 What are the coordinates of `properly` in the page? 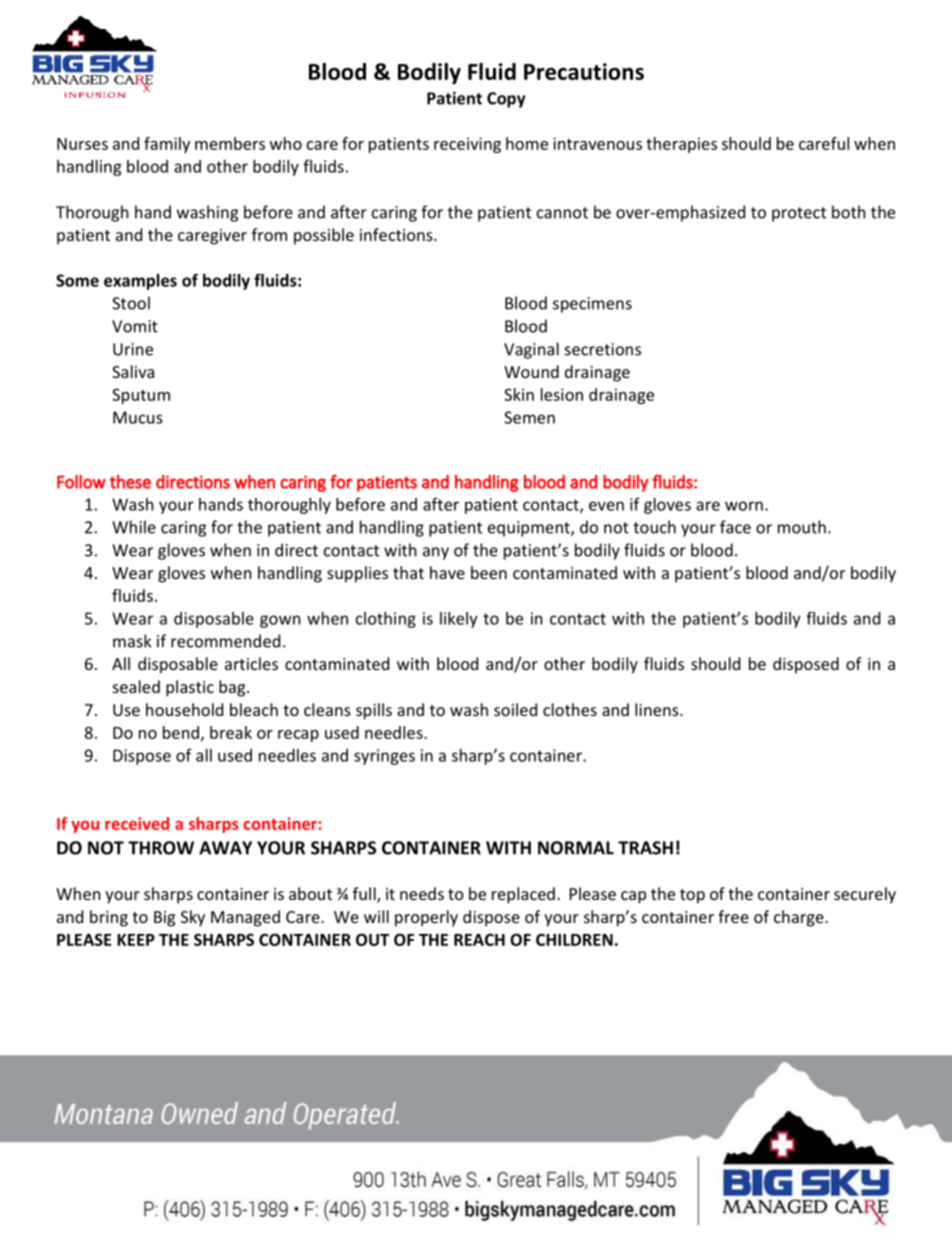 It's located at (426, 918).
